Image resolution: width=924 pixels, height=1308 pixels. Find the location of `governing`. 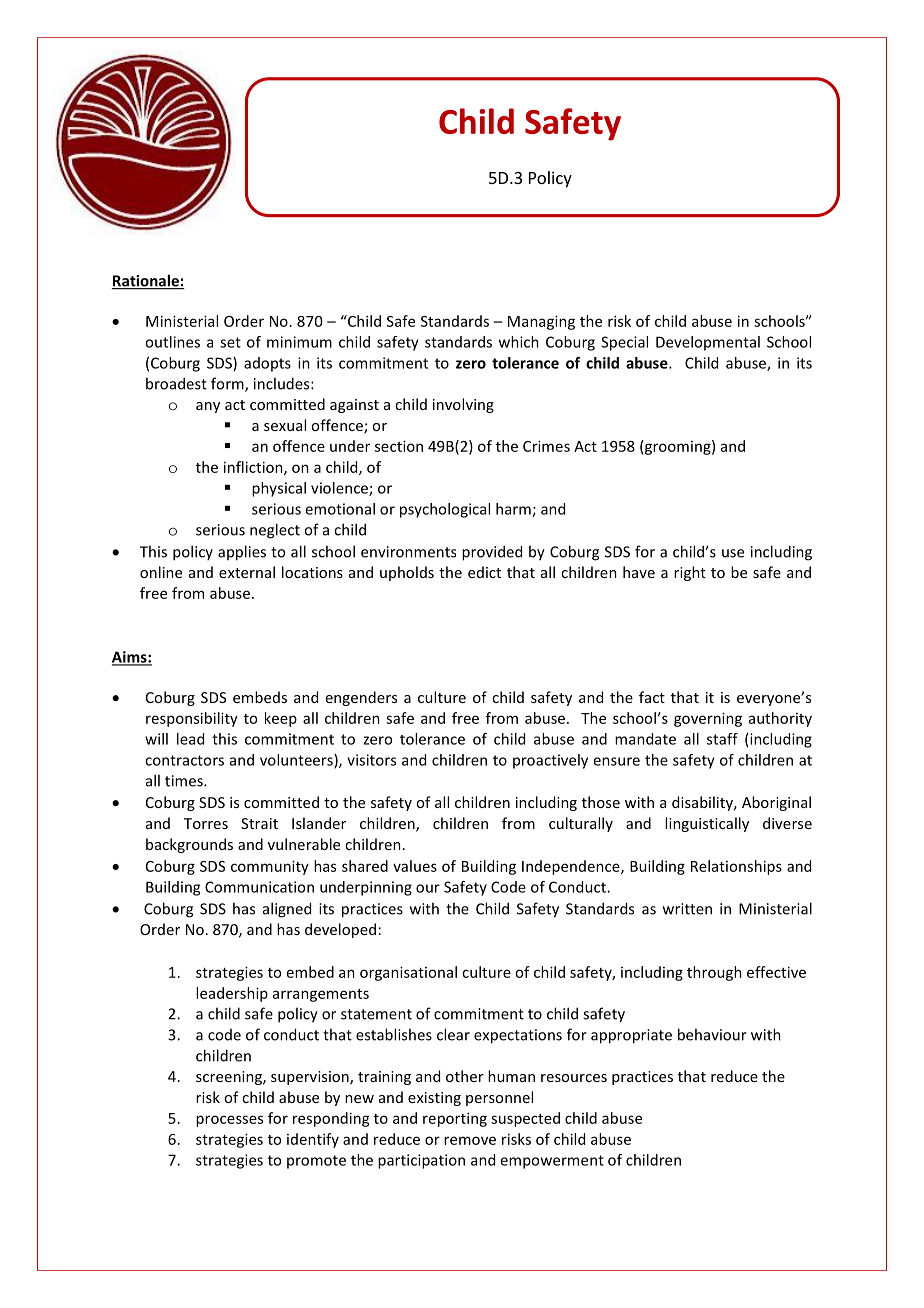

governing is located at coordinates (708, 719).
